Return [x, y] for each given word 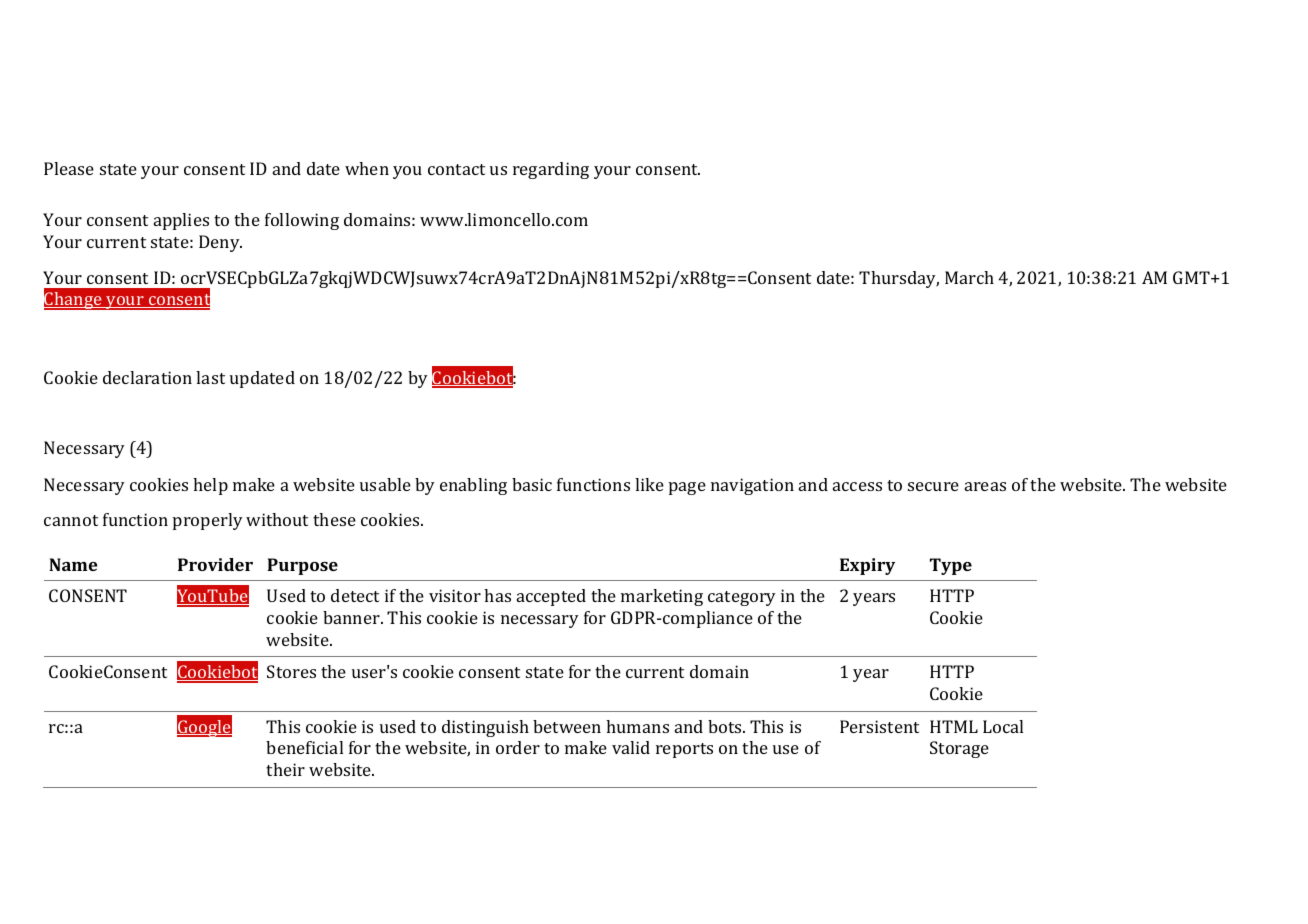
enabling [473, 486]
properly [208, 521]
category [742, 598]
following [302, 221]
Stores [291, 671]
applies [181, 221]
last [210, 377]
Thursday [899, 279]
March [969, 277]
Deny [220, 243]
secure [933, 486]
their [285, 769]
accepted [551, 597]
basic [532, 484]
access [857, 486]
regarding [551, 170]
